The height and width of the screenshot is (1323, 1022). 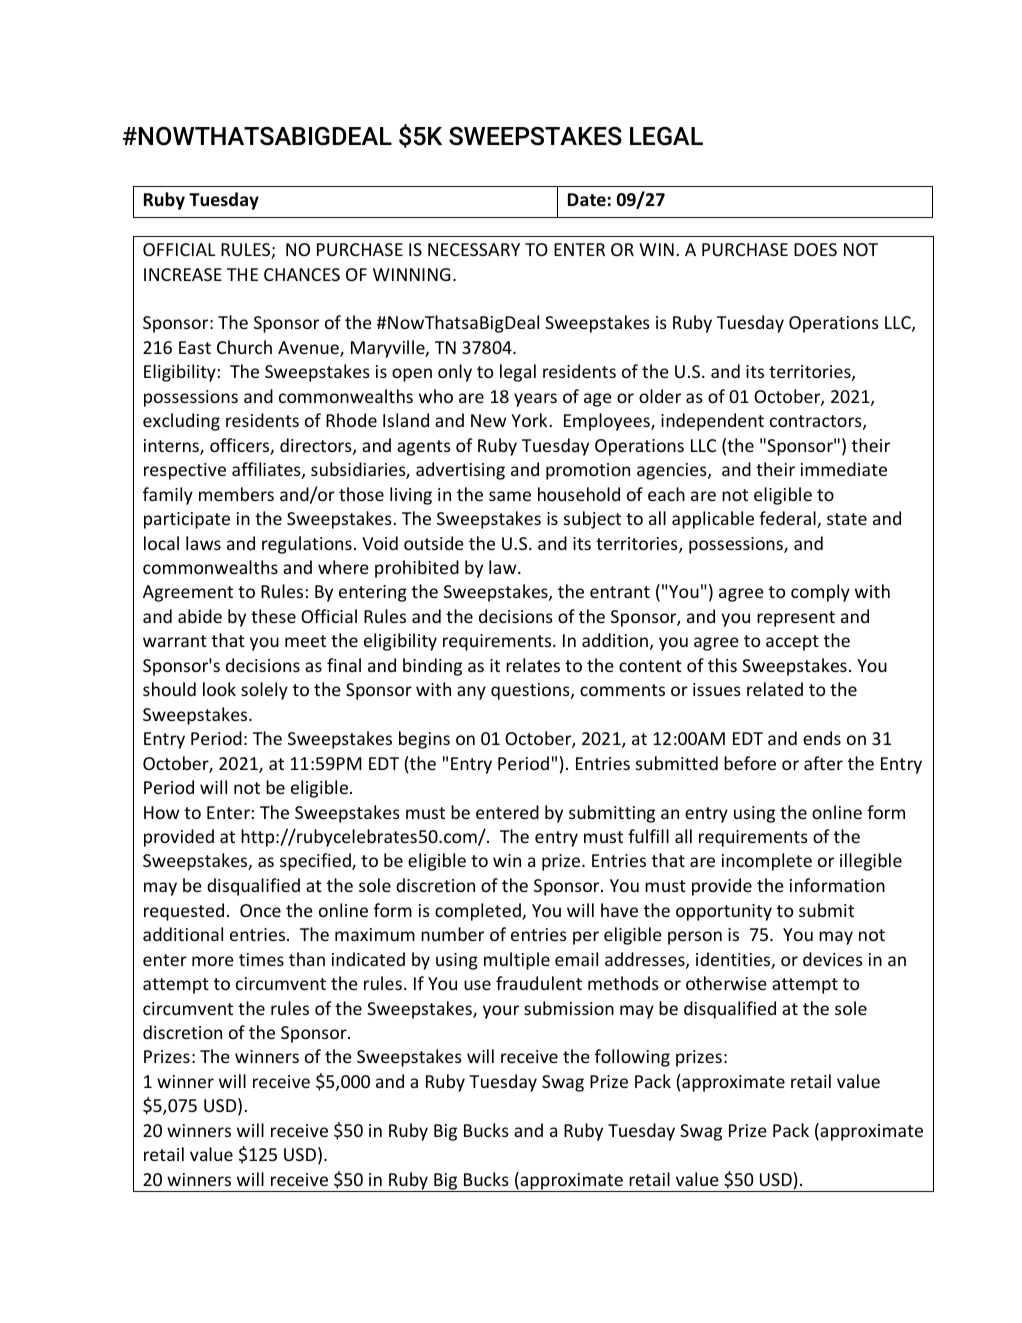 I want to click on your, so click(x=501, y=1012).
